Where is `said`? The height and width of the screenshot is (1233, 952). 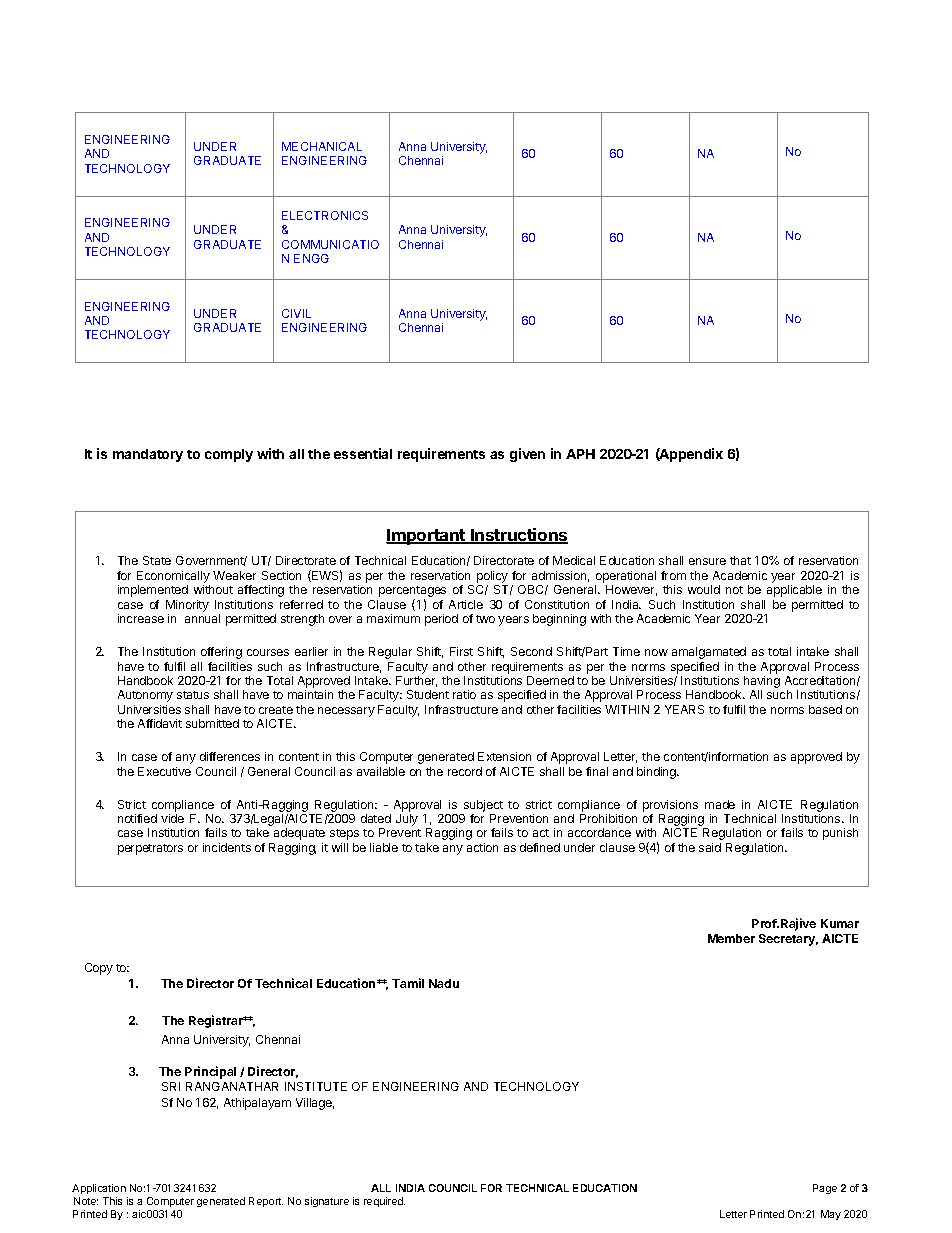
said is located at coordinates (710, 847).
